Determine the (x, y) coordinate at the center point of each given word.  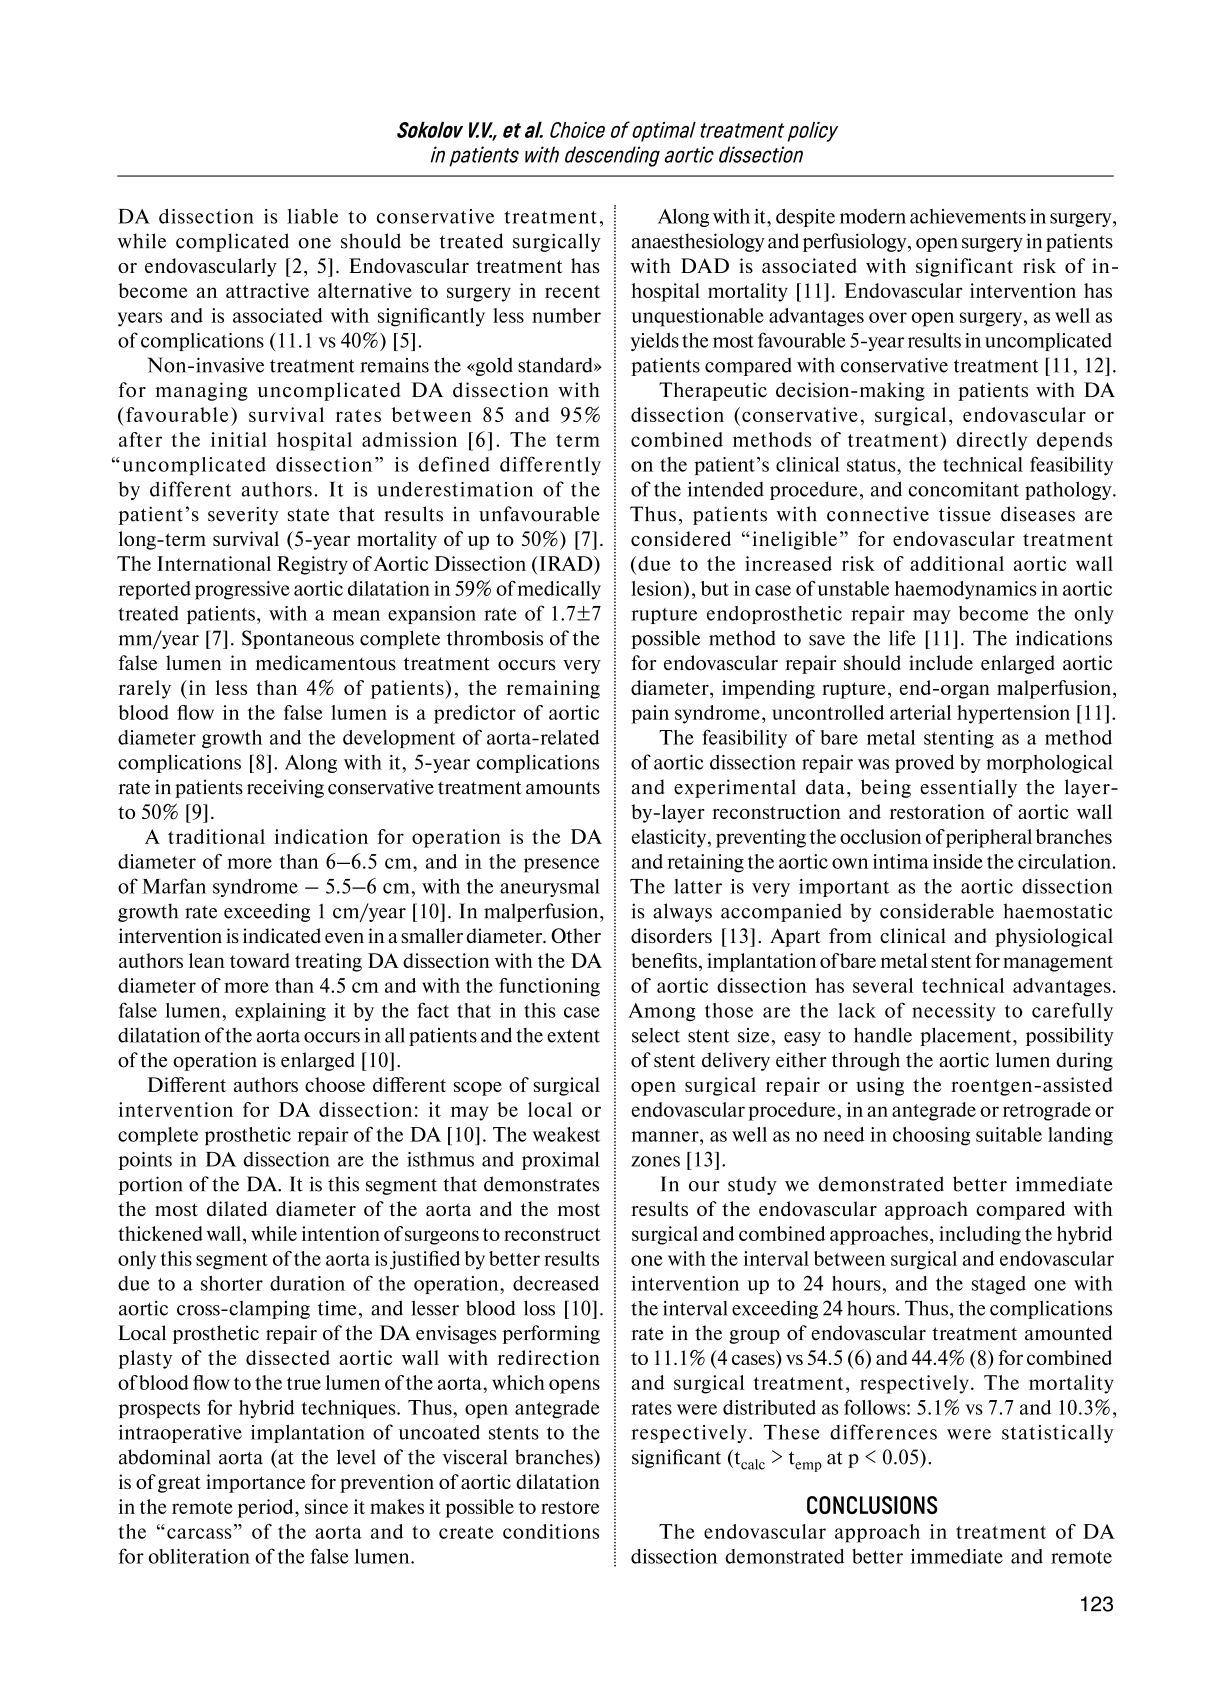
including (980, 1235)
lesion (658, 588)
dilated (237, 1208)
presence (561, 865)
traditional (216, 836)
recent (572, 291)
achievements (968, 216)
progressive (242, 590)
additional (957, 563)
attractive (267, 290)
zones (655, 1161)
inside (958, 861)
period (267, 1508)
